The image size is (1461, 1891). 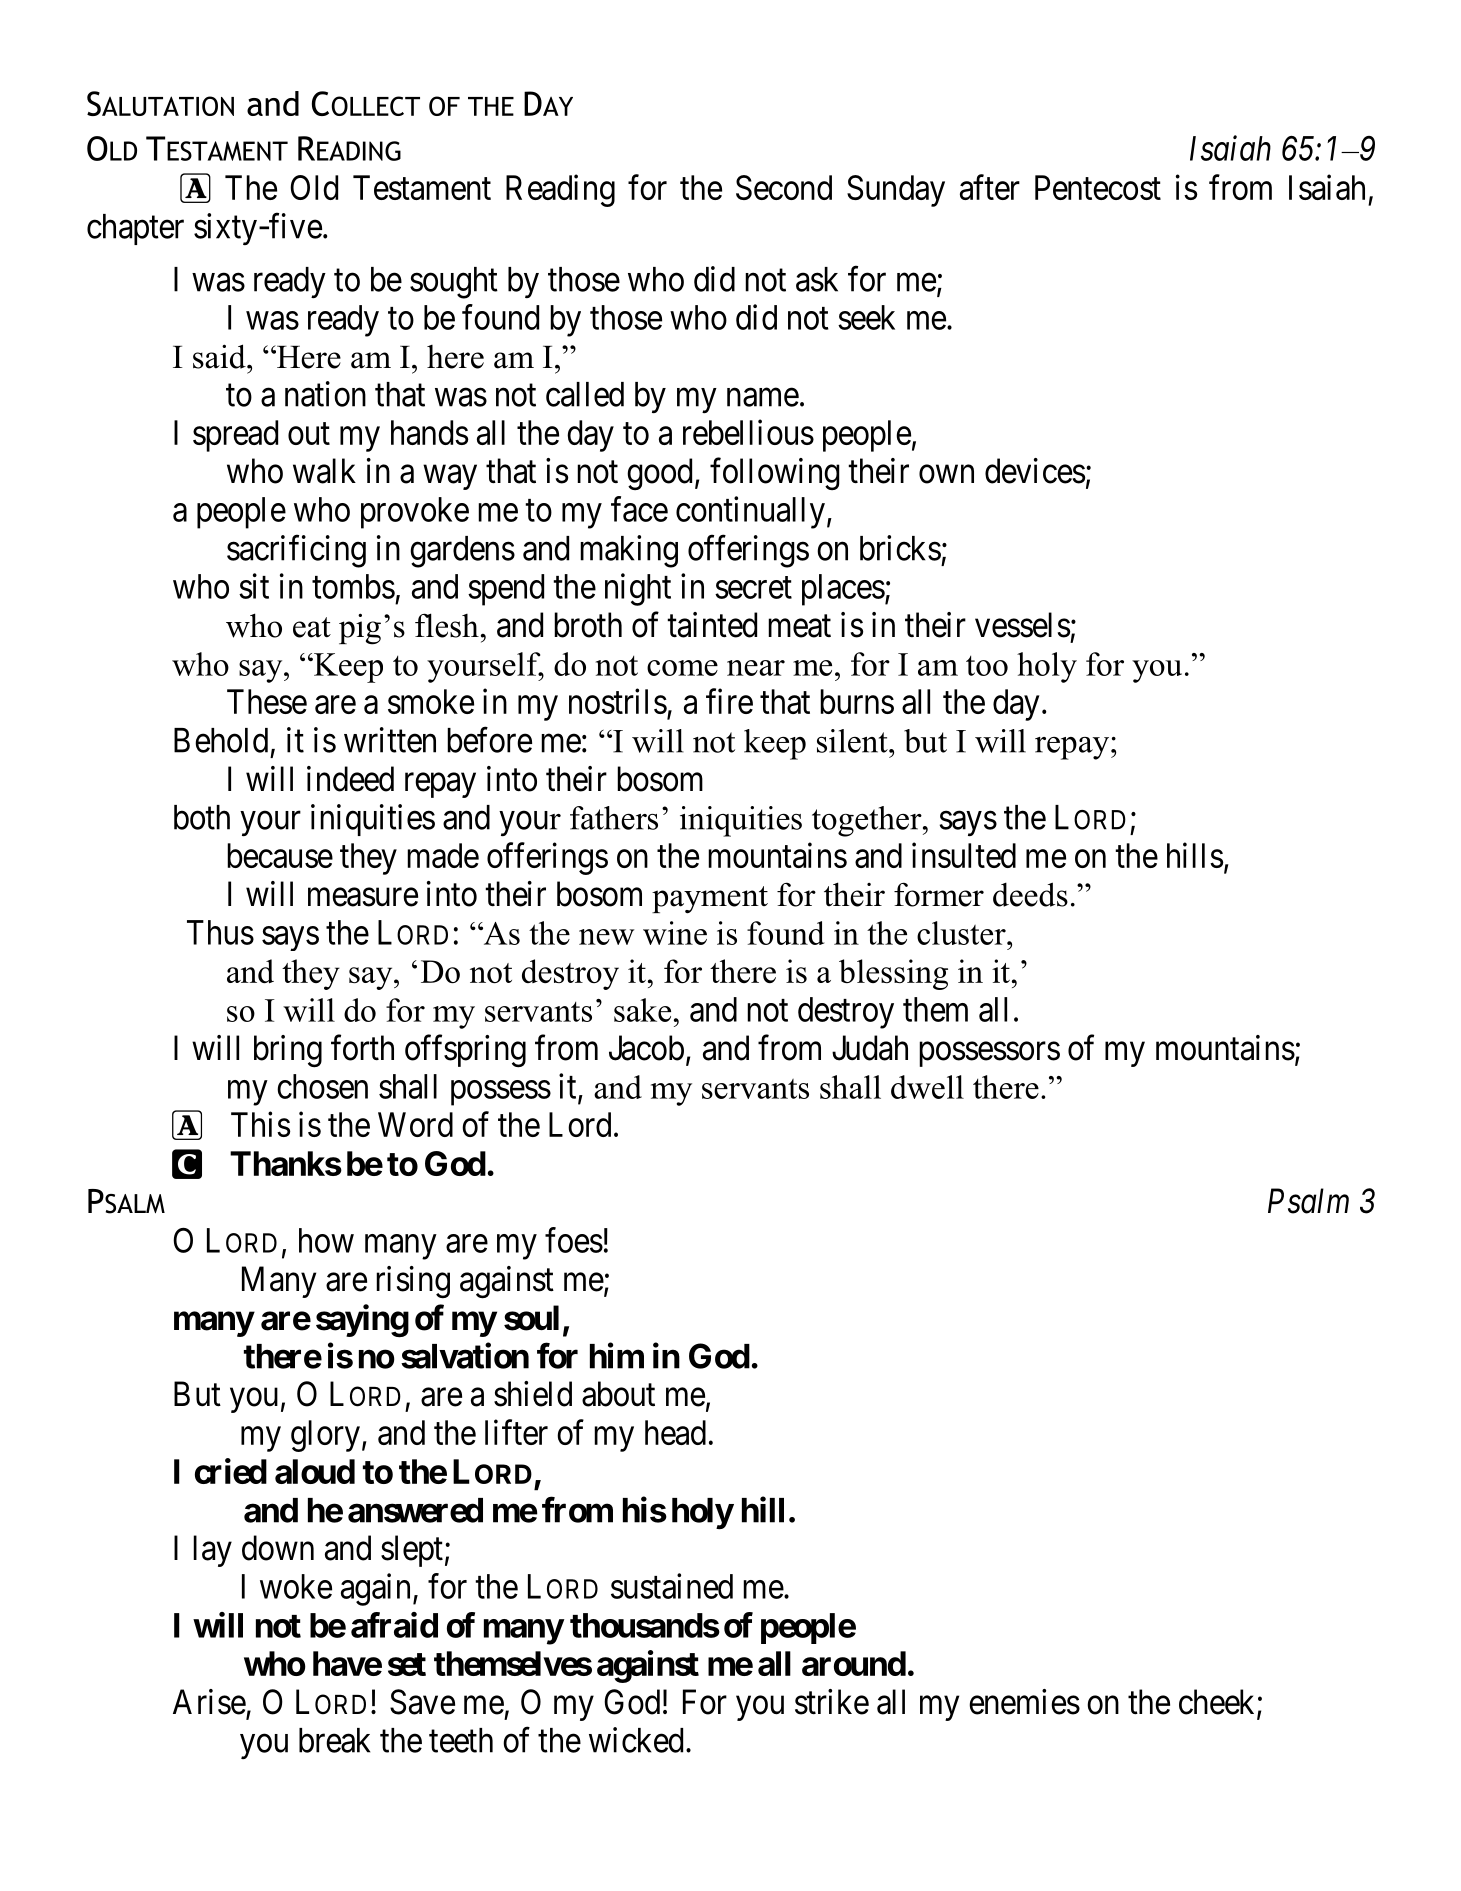 I want to click on how, so click(x=326, y=1240).
